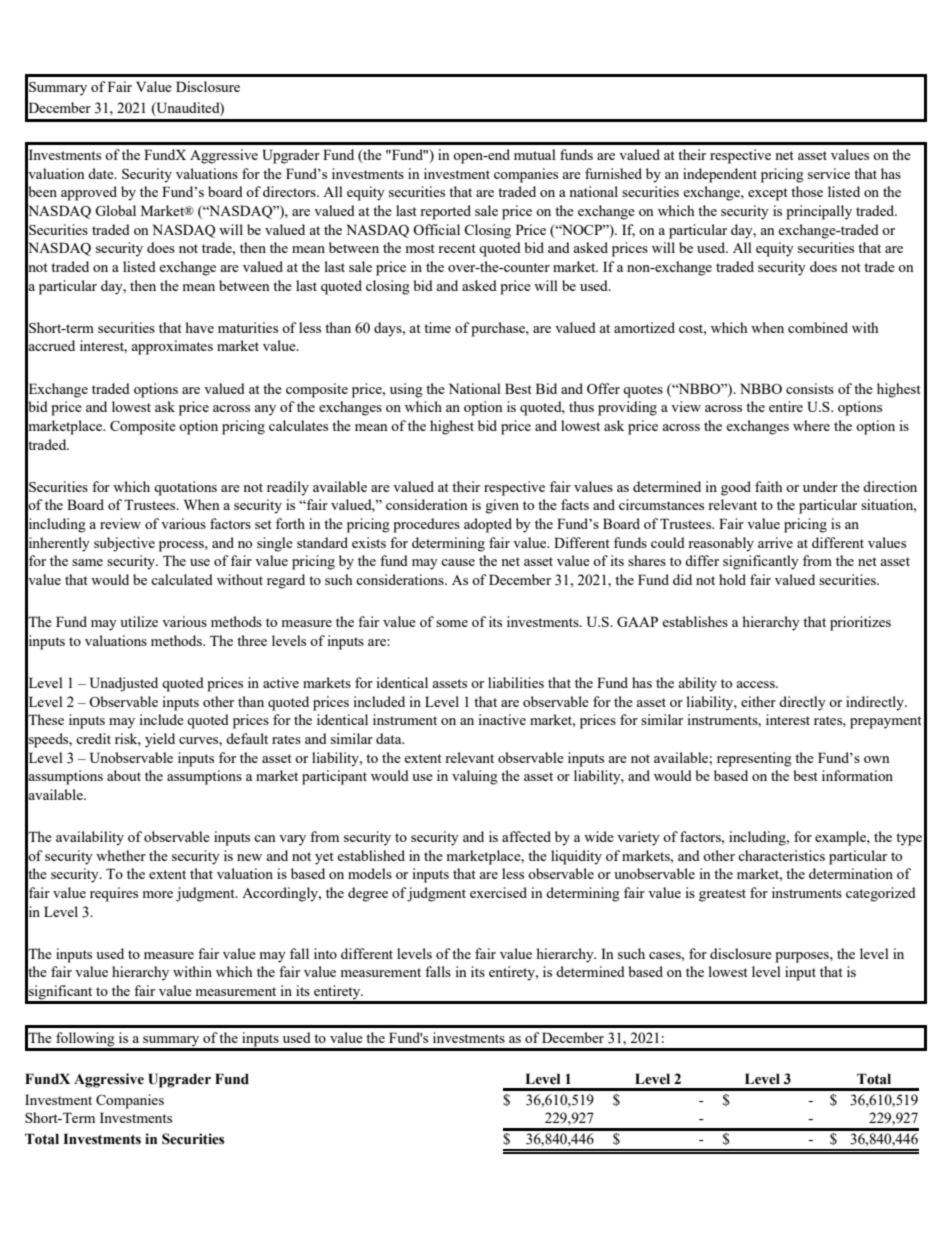 The width and height of the screenshot is (952, 1233). Describe the element at coordinates (803, 957) in the screenshot. I see `purposes` at that location.
